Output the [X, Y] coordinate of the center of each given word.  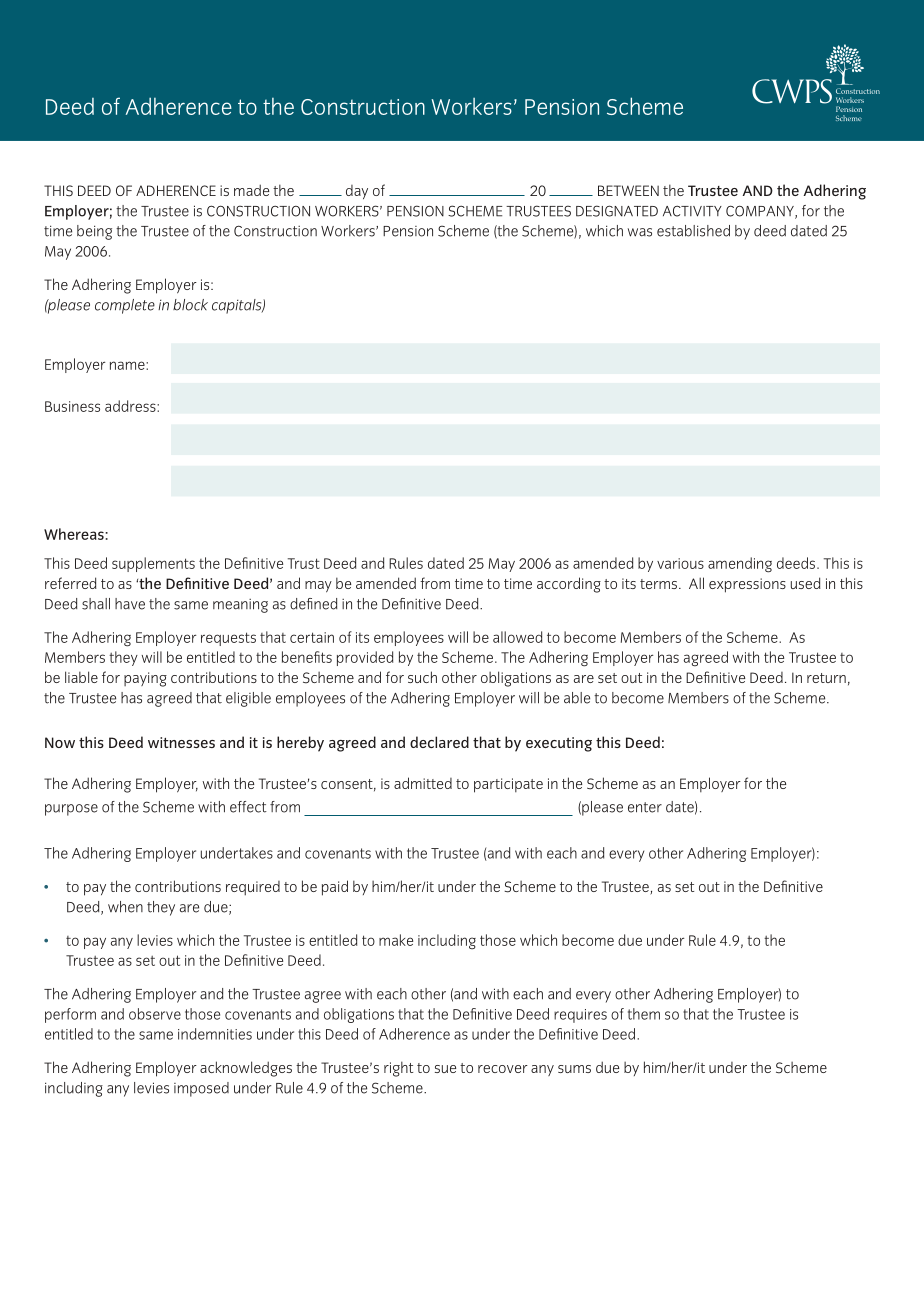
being [94, 232]
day [357, 192]
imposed [201, 1089]
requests [228, 639]
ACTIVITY [692, 211]
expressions [747, 585]
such [422, 677]
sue [445, 1069]
